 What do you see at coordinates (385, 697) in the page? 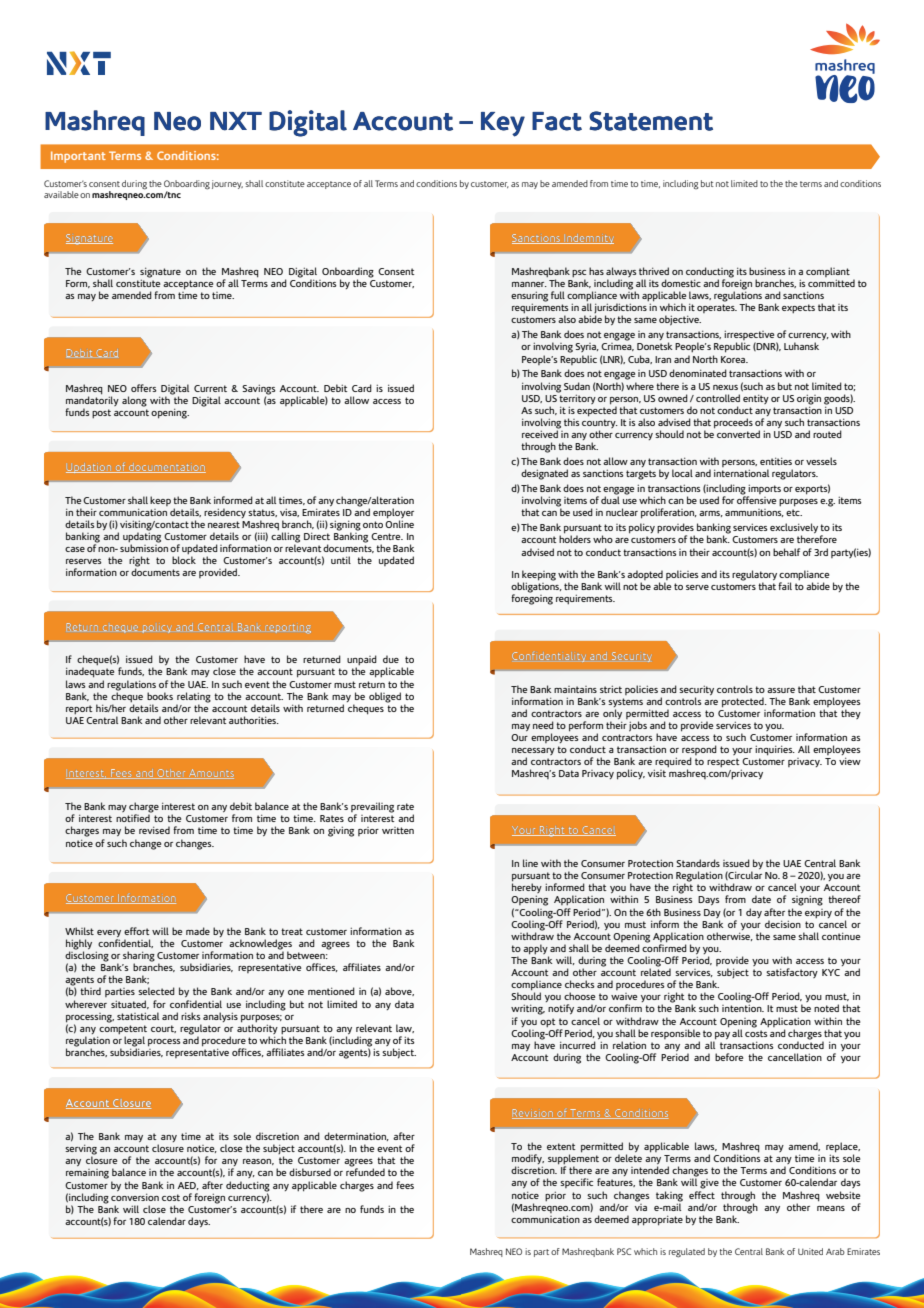
I see `obliged` at bounding box center [385, 697].
